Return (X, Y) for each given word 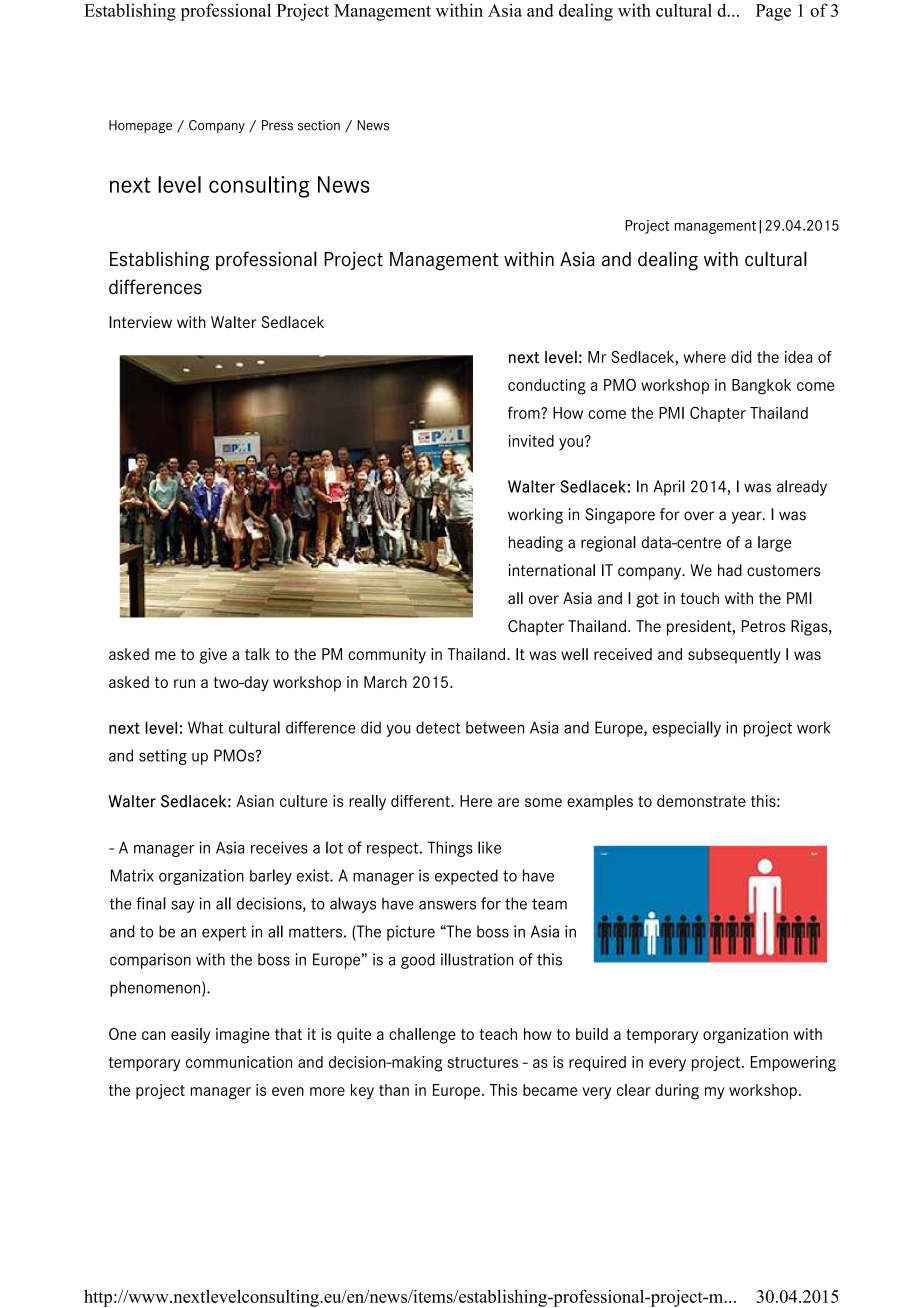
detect (438, 727)
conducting (547, 387)
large (774, 544)
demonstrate (701, 801)
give (213, 656)
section (319, 125)
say (182, 906)
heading (536, 544)
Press (277, 125)
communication (239, 1062)
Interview (140, 322)
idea (798, 357)
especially (687, 729)
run (184, 683)
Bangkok (761, 387)
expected (466, 877)
